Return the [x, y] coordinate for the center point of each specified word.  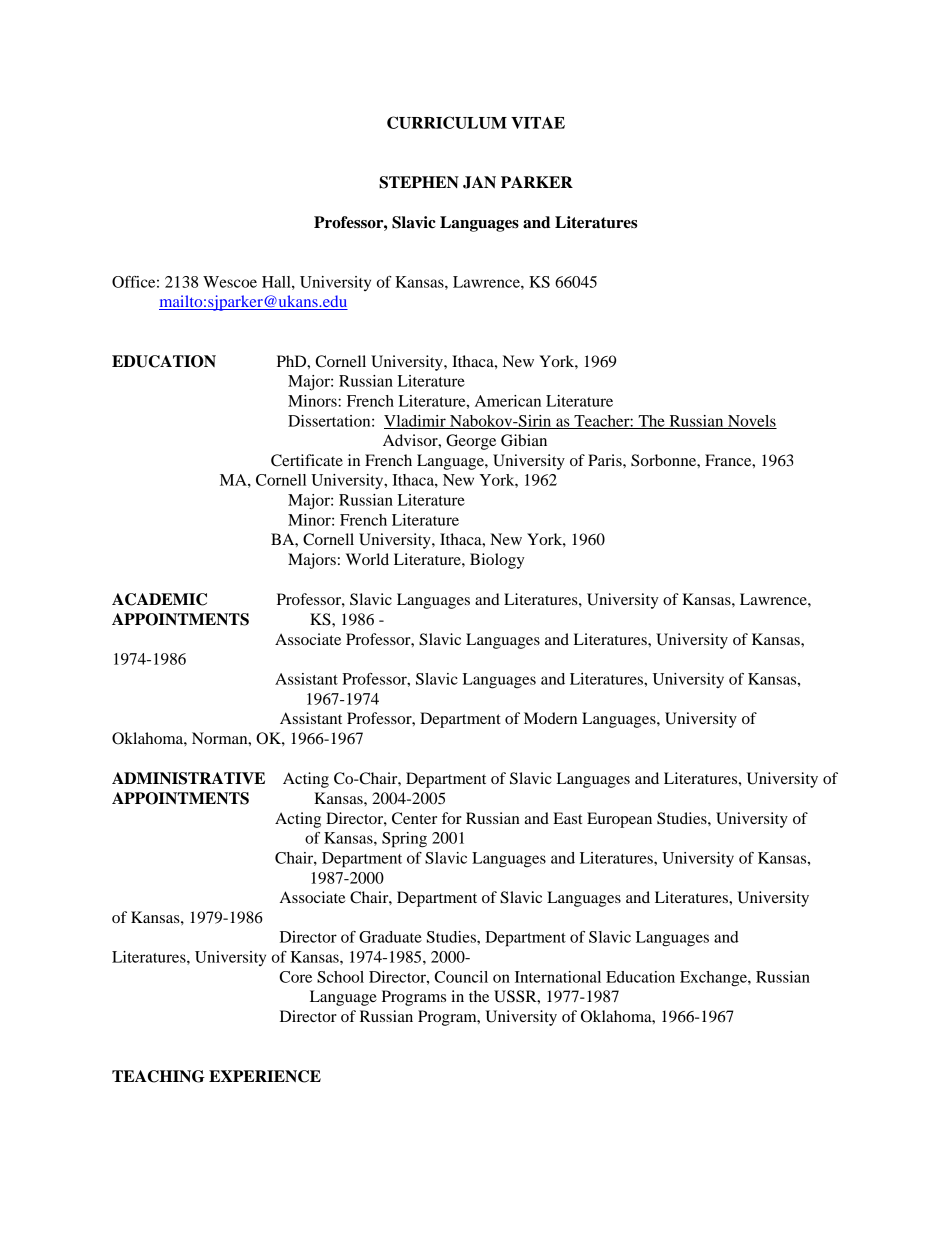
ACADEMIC [159, 599]
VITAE [538, 123]
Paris [606, 460]
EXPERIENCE [265, 1076]
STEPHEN [419, 182]
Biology [497, 561]
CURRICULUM [447, 122]
